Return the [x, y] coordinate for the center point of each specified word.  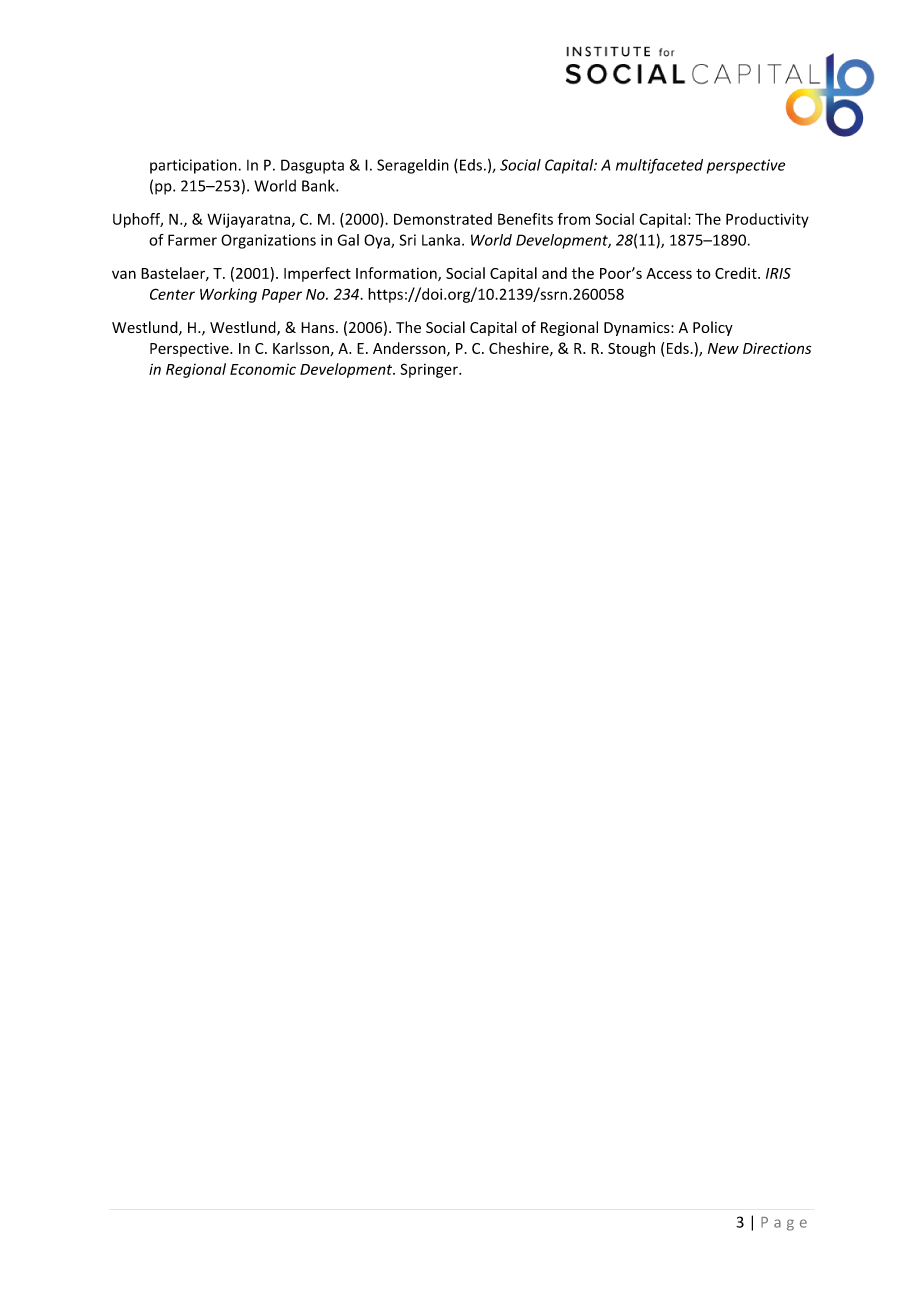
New [723, 348]
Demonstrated [443, 219]
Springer [430, 370]
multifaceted [659, 166]
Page [784, 1224]
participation [193, 166]
